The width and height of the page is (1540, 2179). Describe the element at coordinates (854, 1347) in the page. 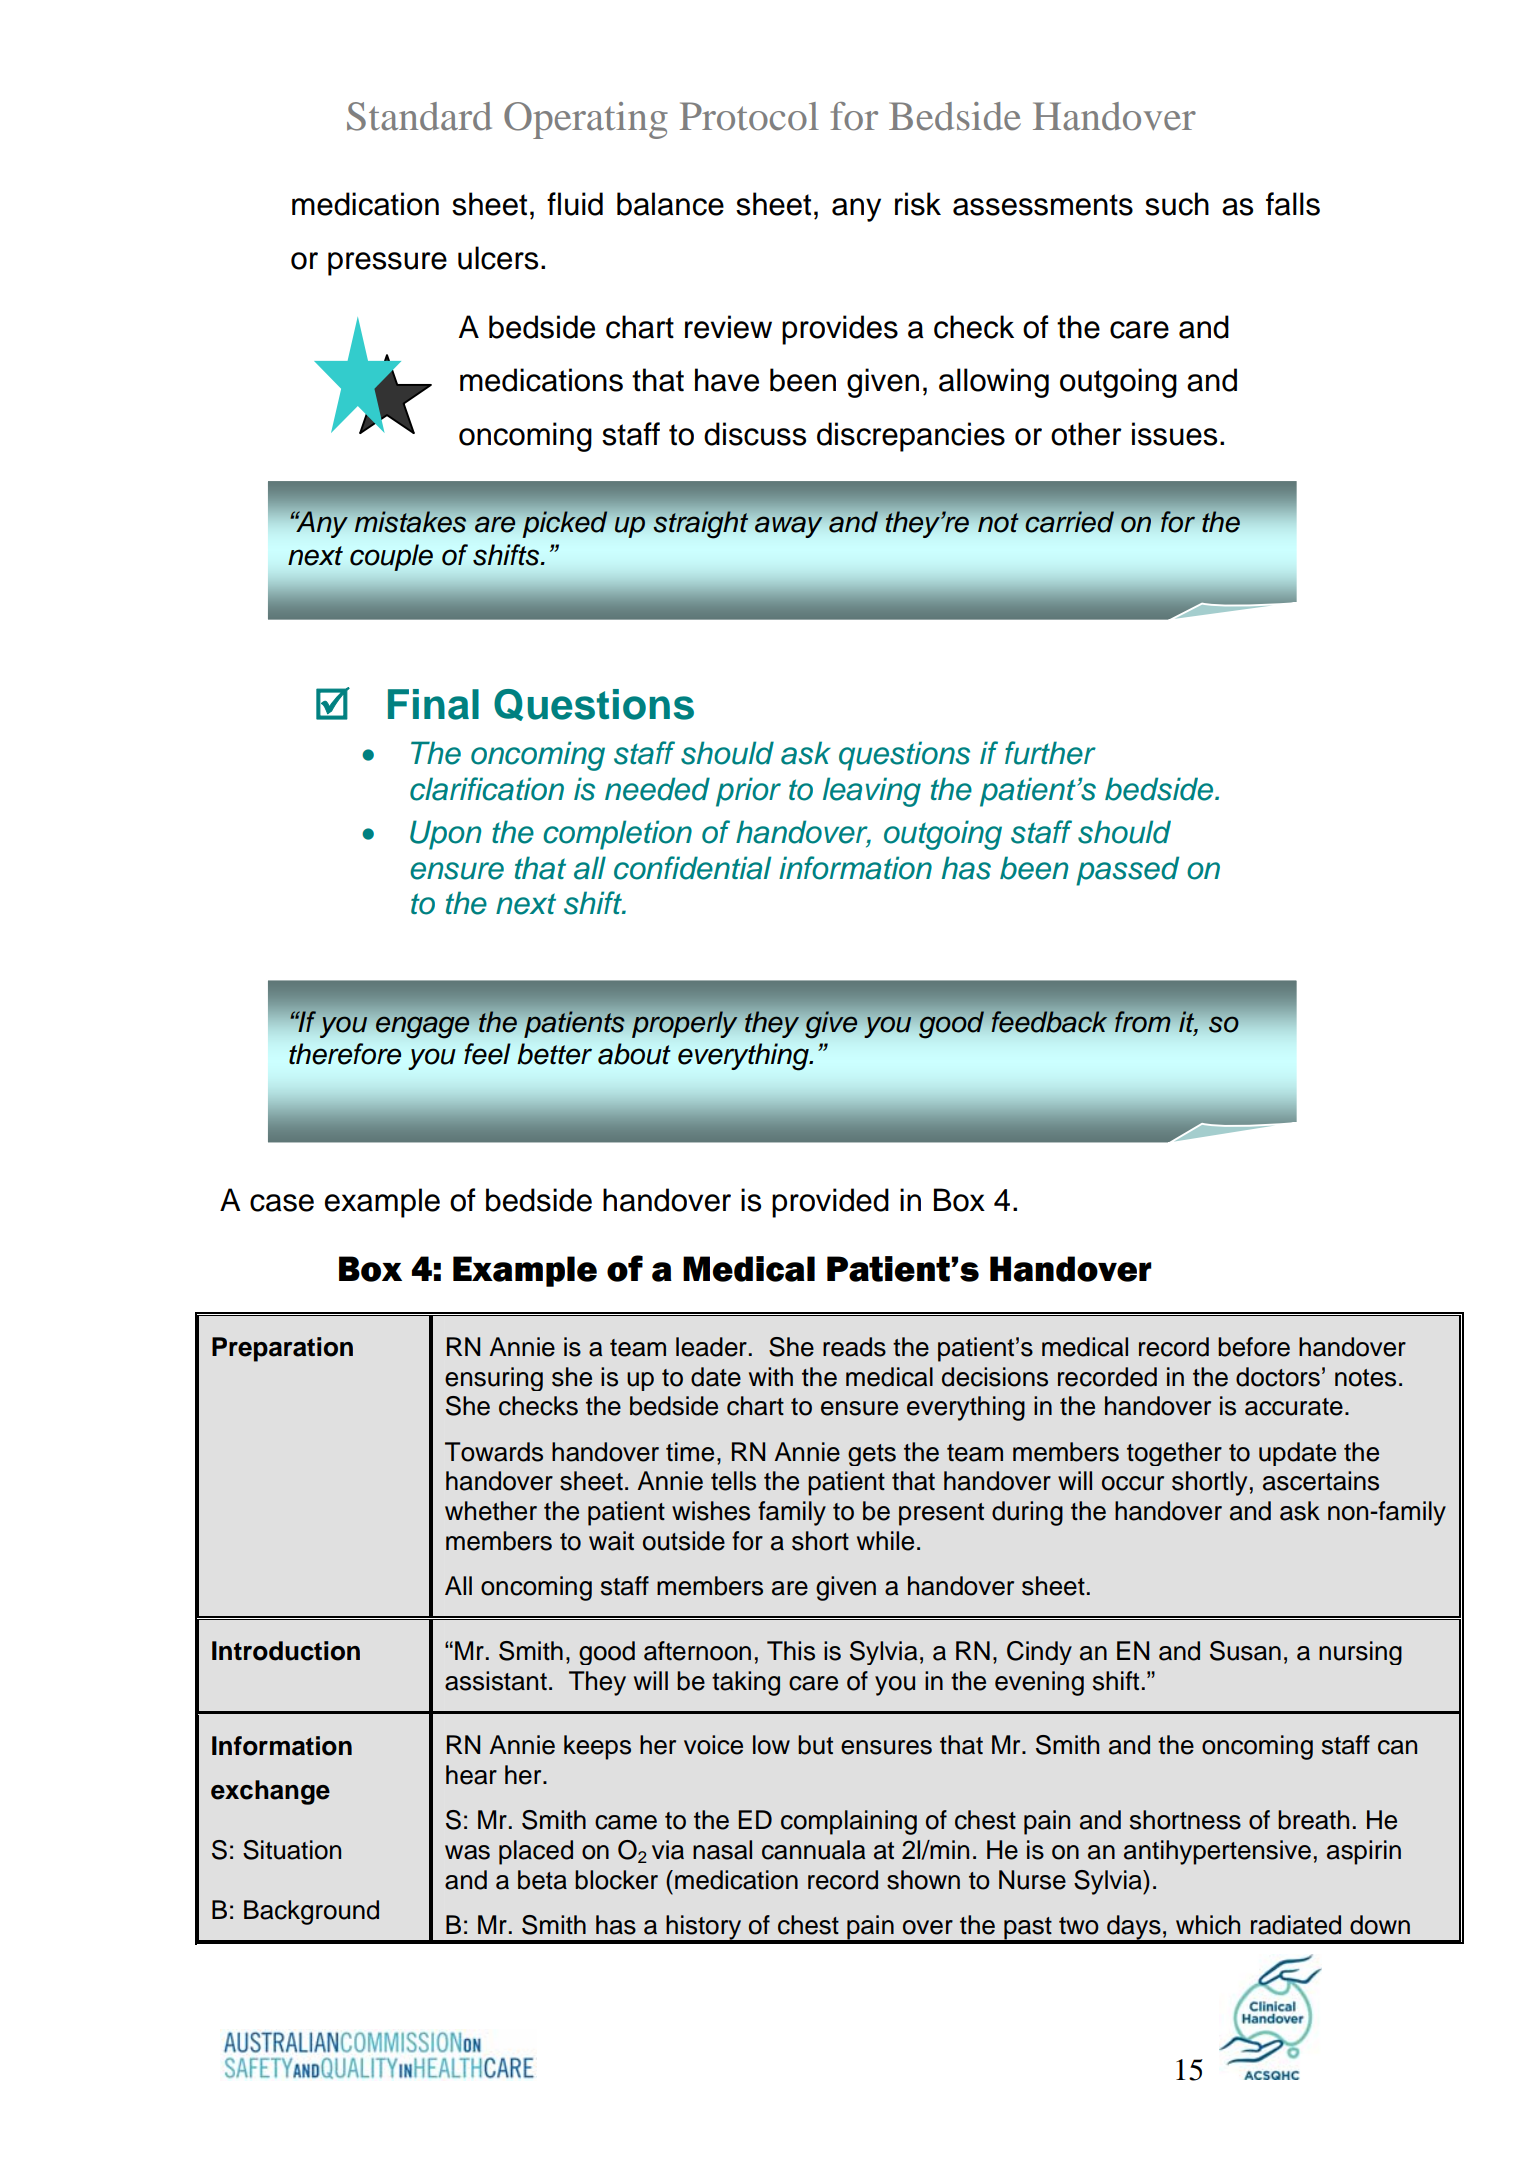

I see `reads` at that location.
